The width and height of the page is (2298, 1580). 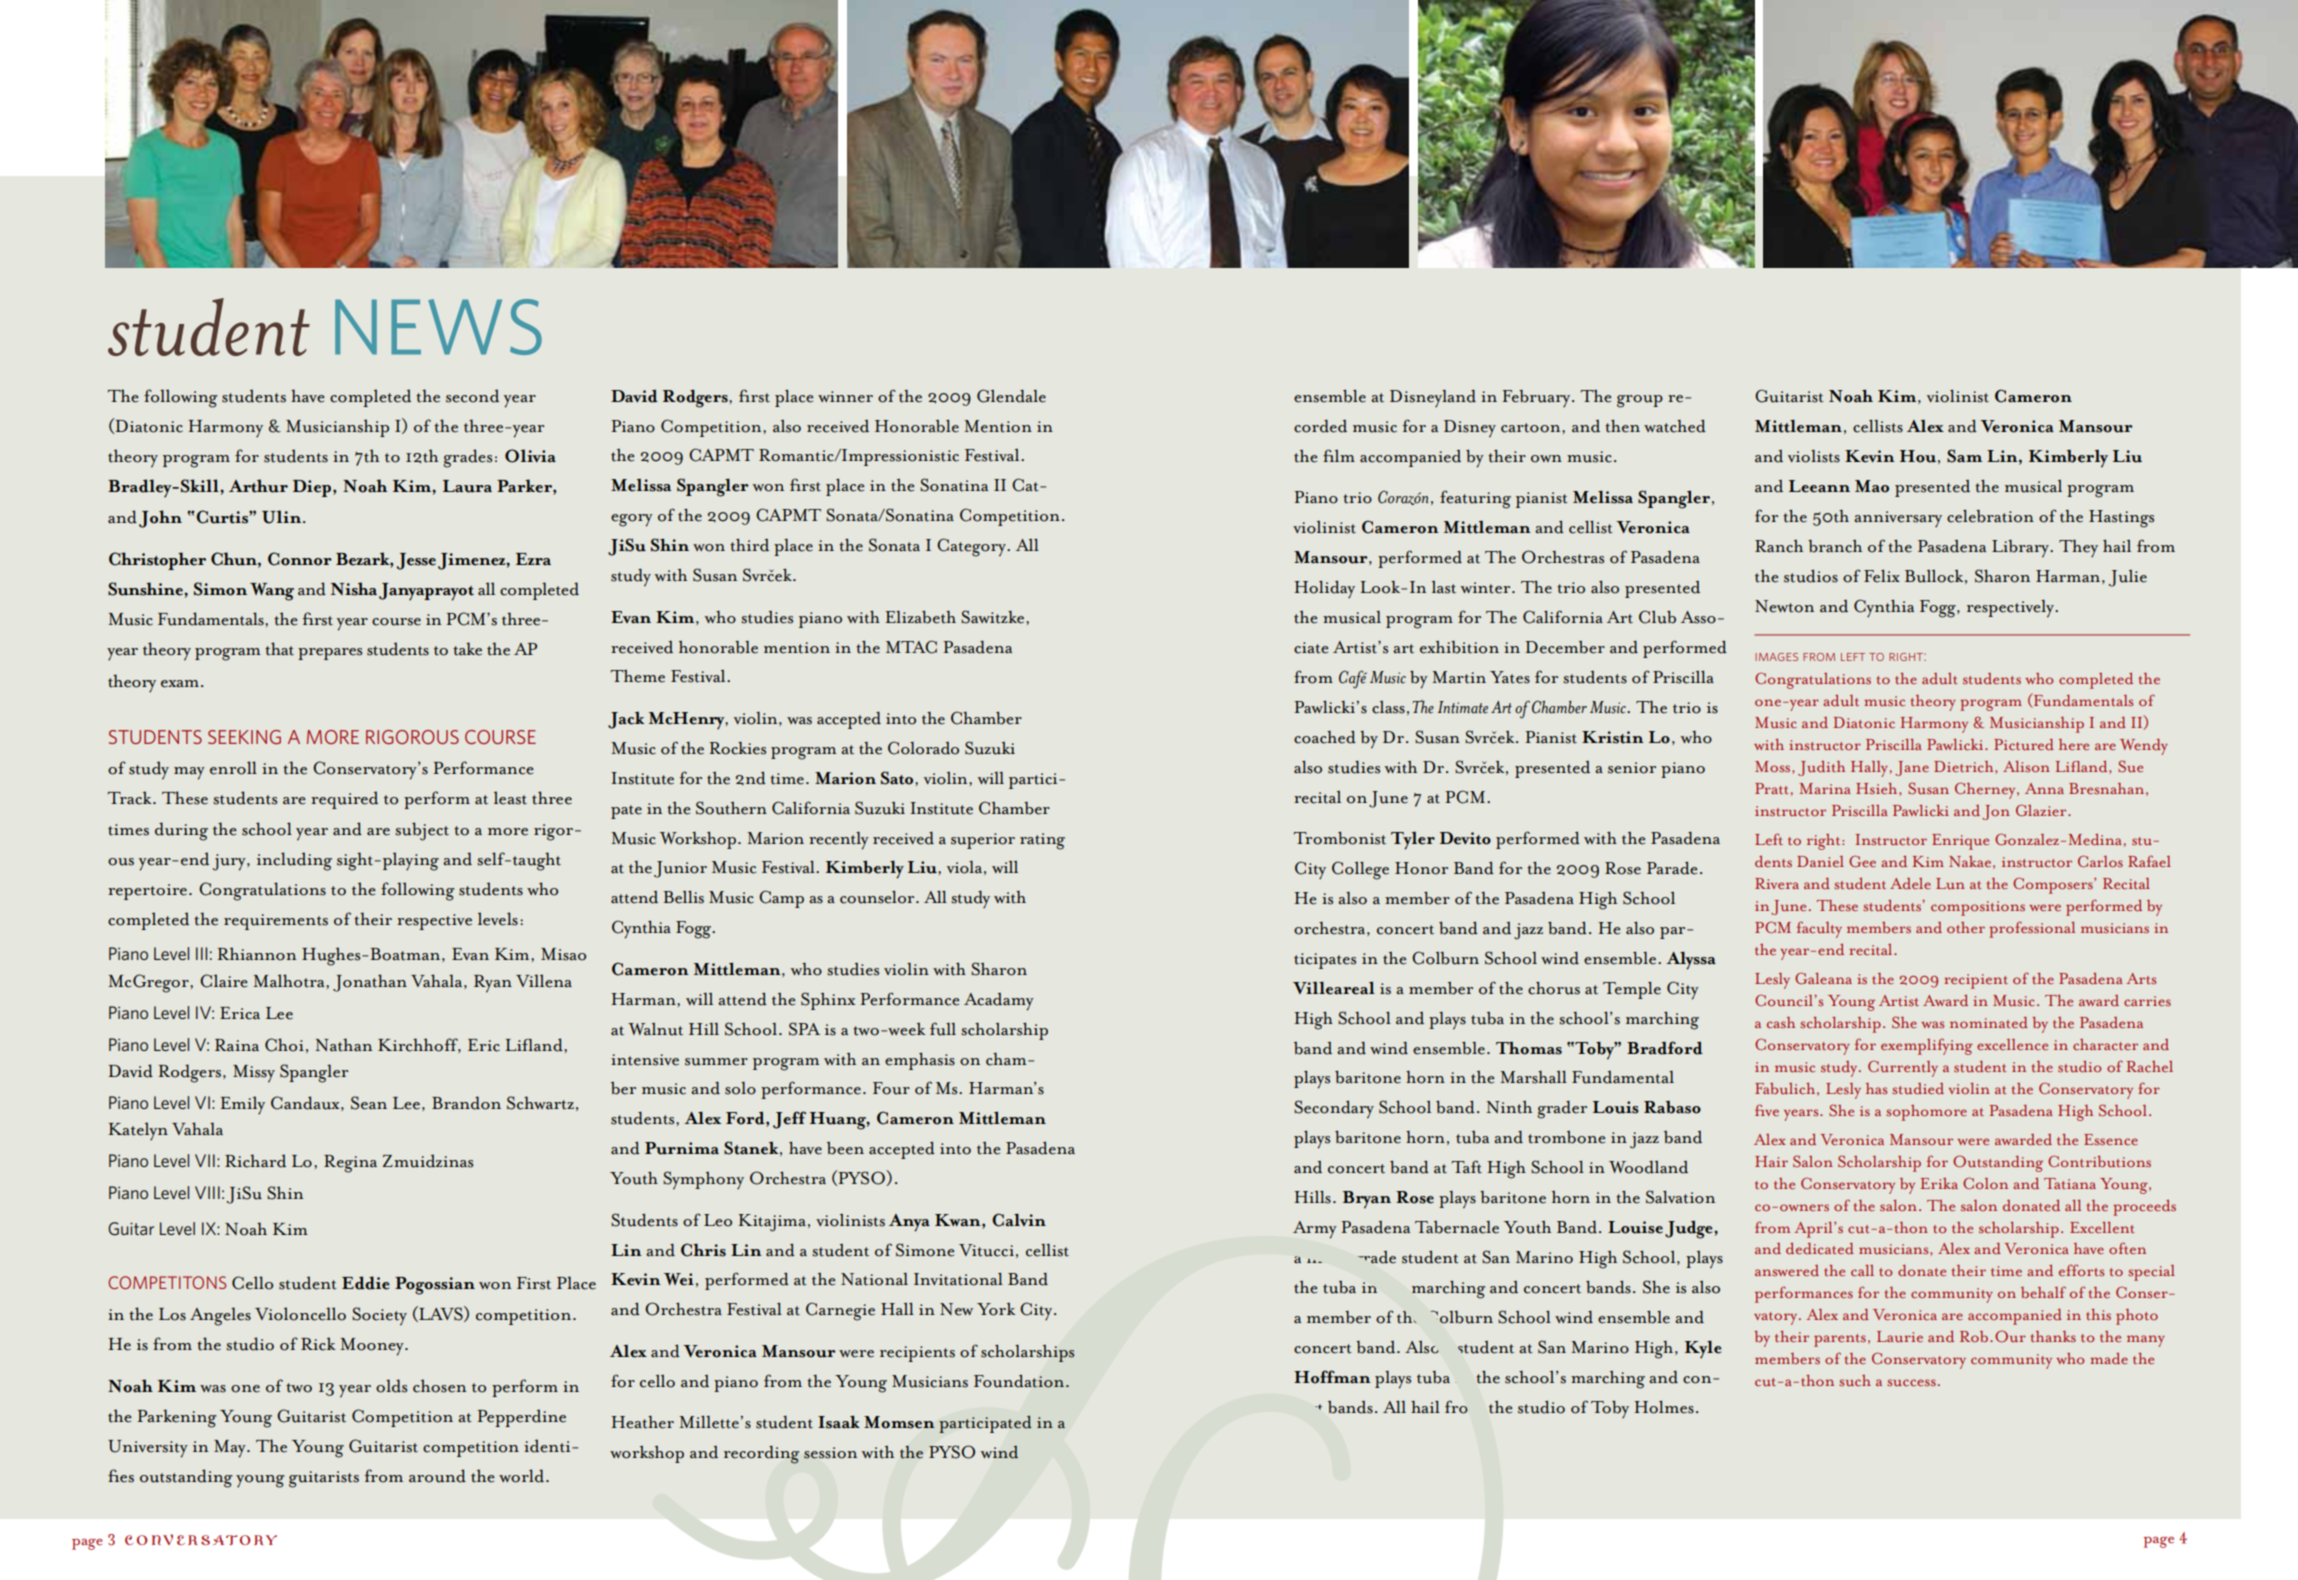 I want to click on around, so click(x=437, y=1476).
